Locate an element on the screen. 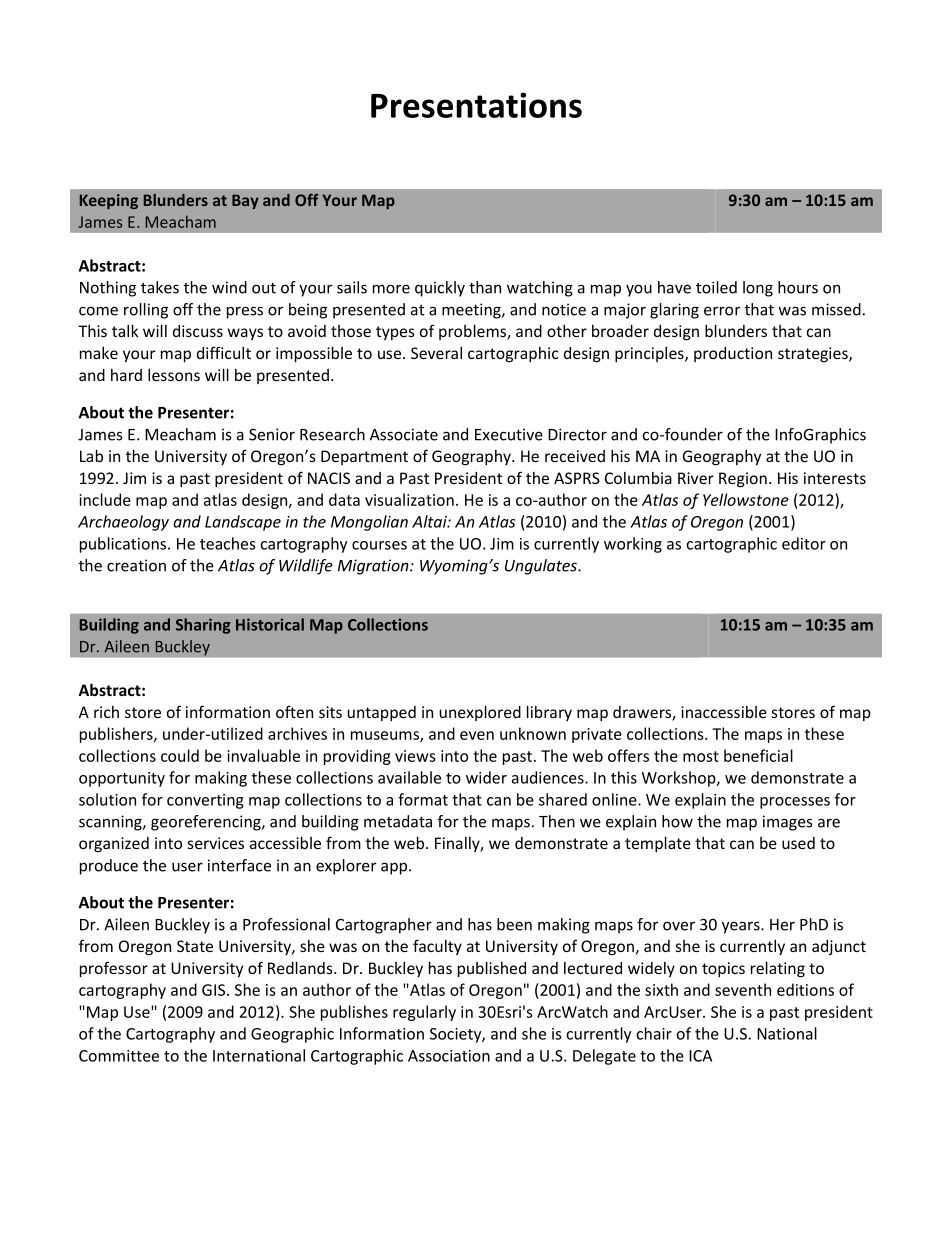  Presentations is located at coordinates (476, 105).
